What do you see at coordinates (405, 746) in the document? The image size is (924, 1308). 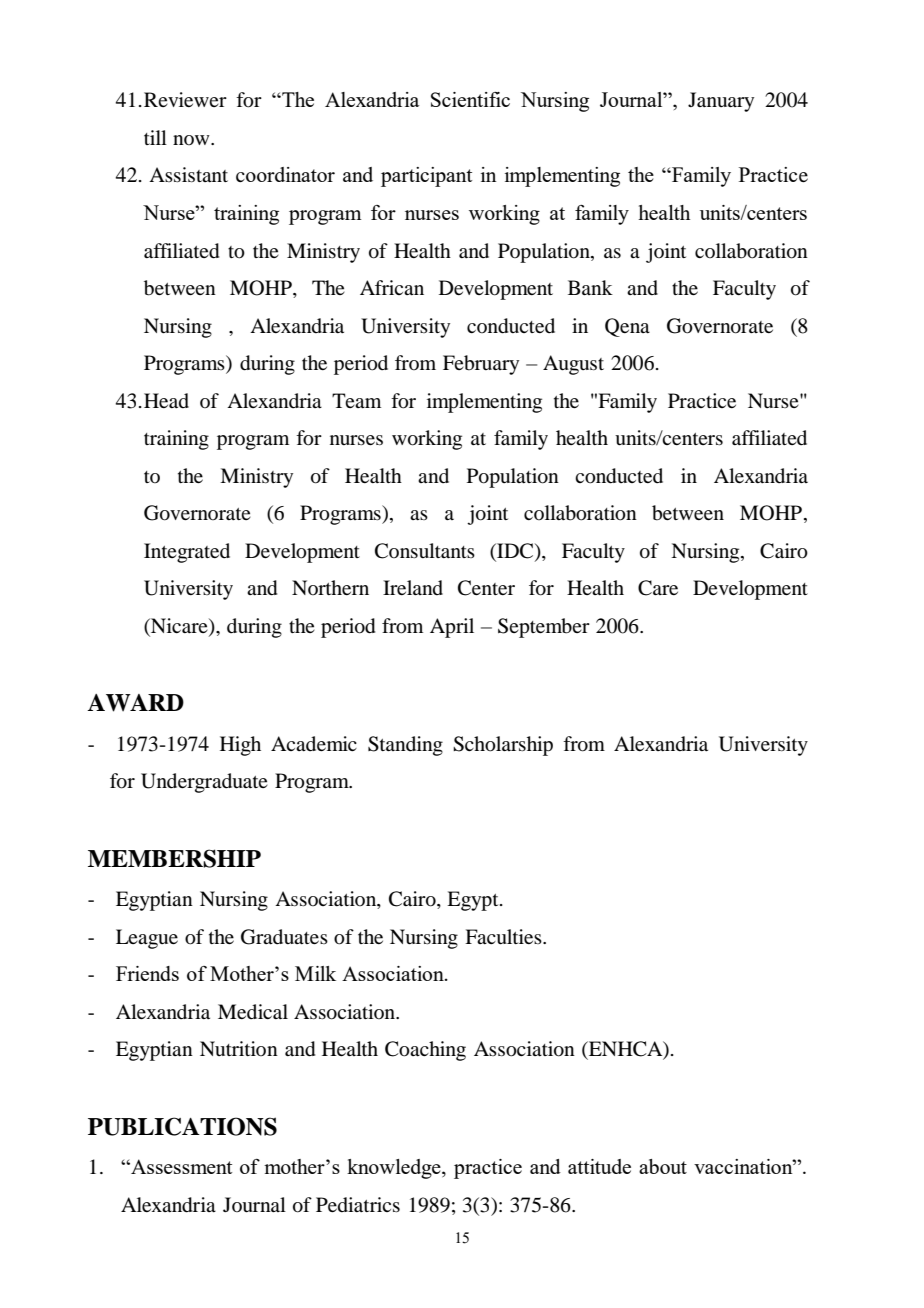 I see `Standing` at bounding box center [405, 746].
